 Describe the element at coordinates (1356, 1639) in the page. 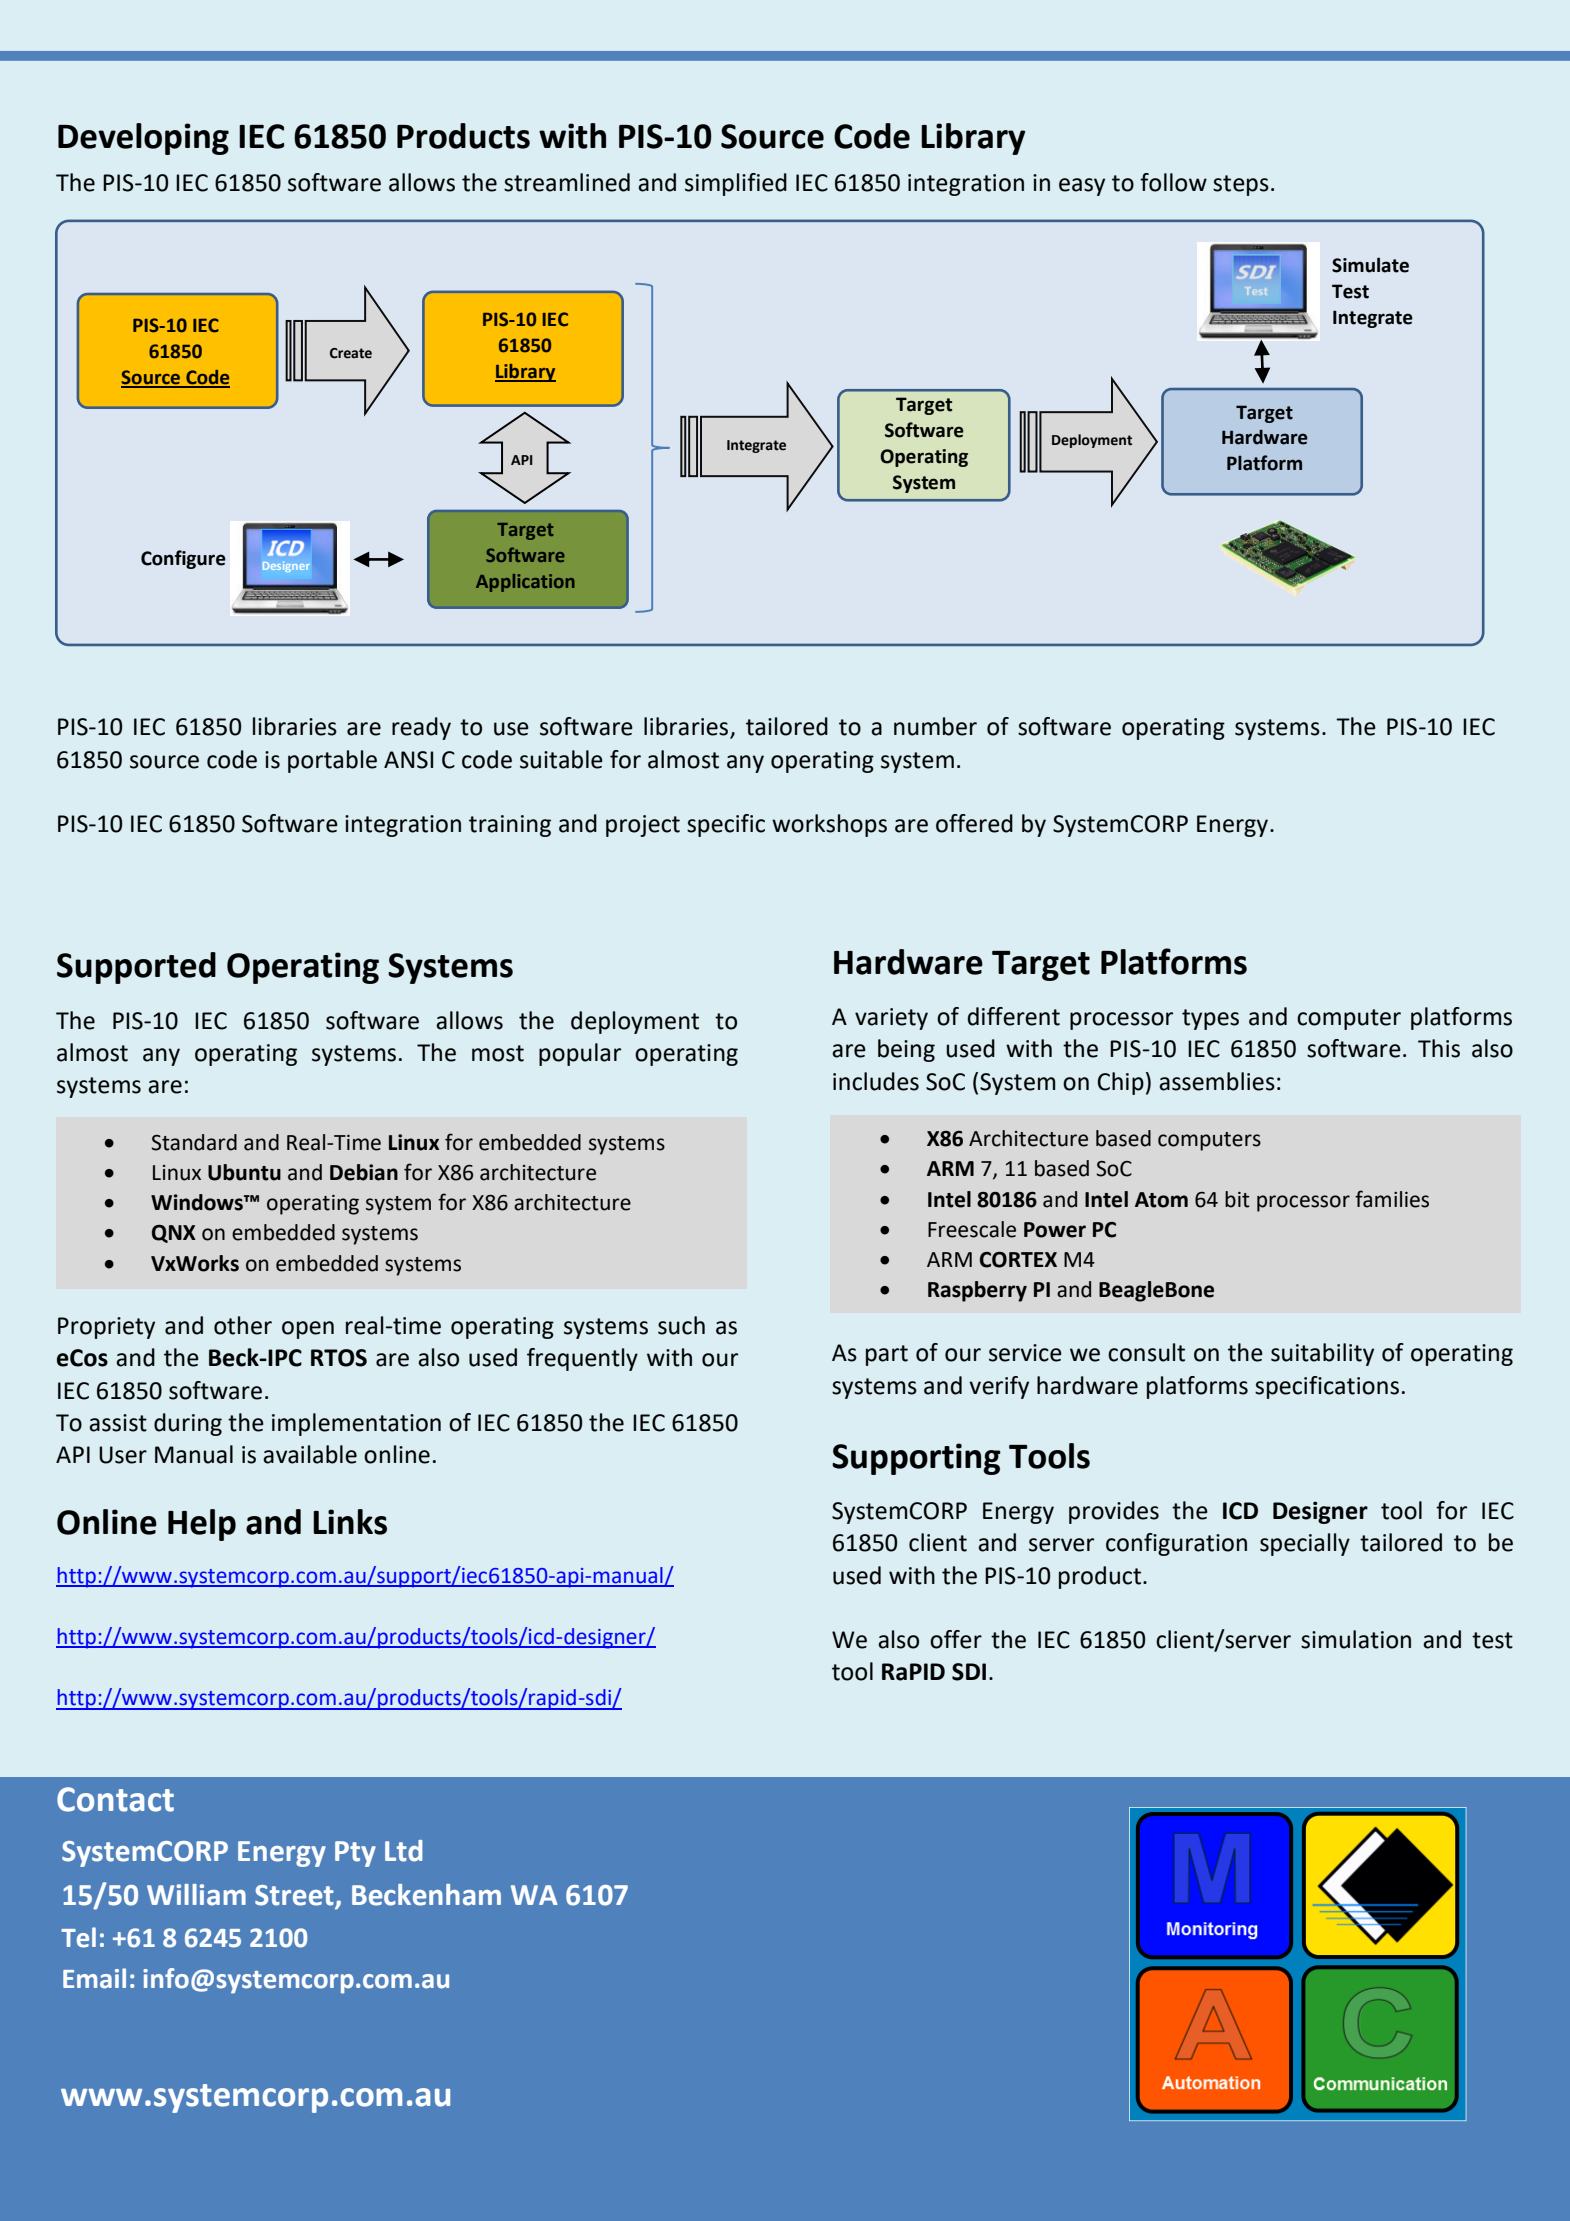

I see `simulation` at that location.
